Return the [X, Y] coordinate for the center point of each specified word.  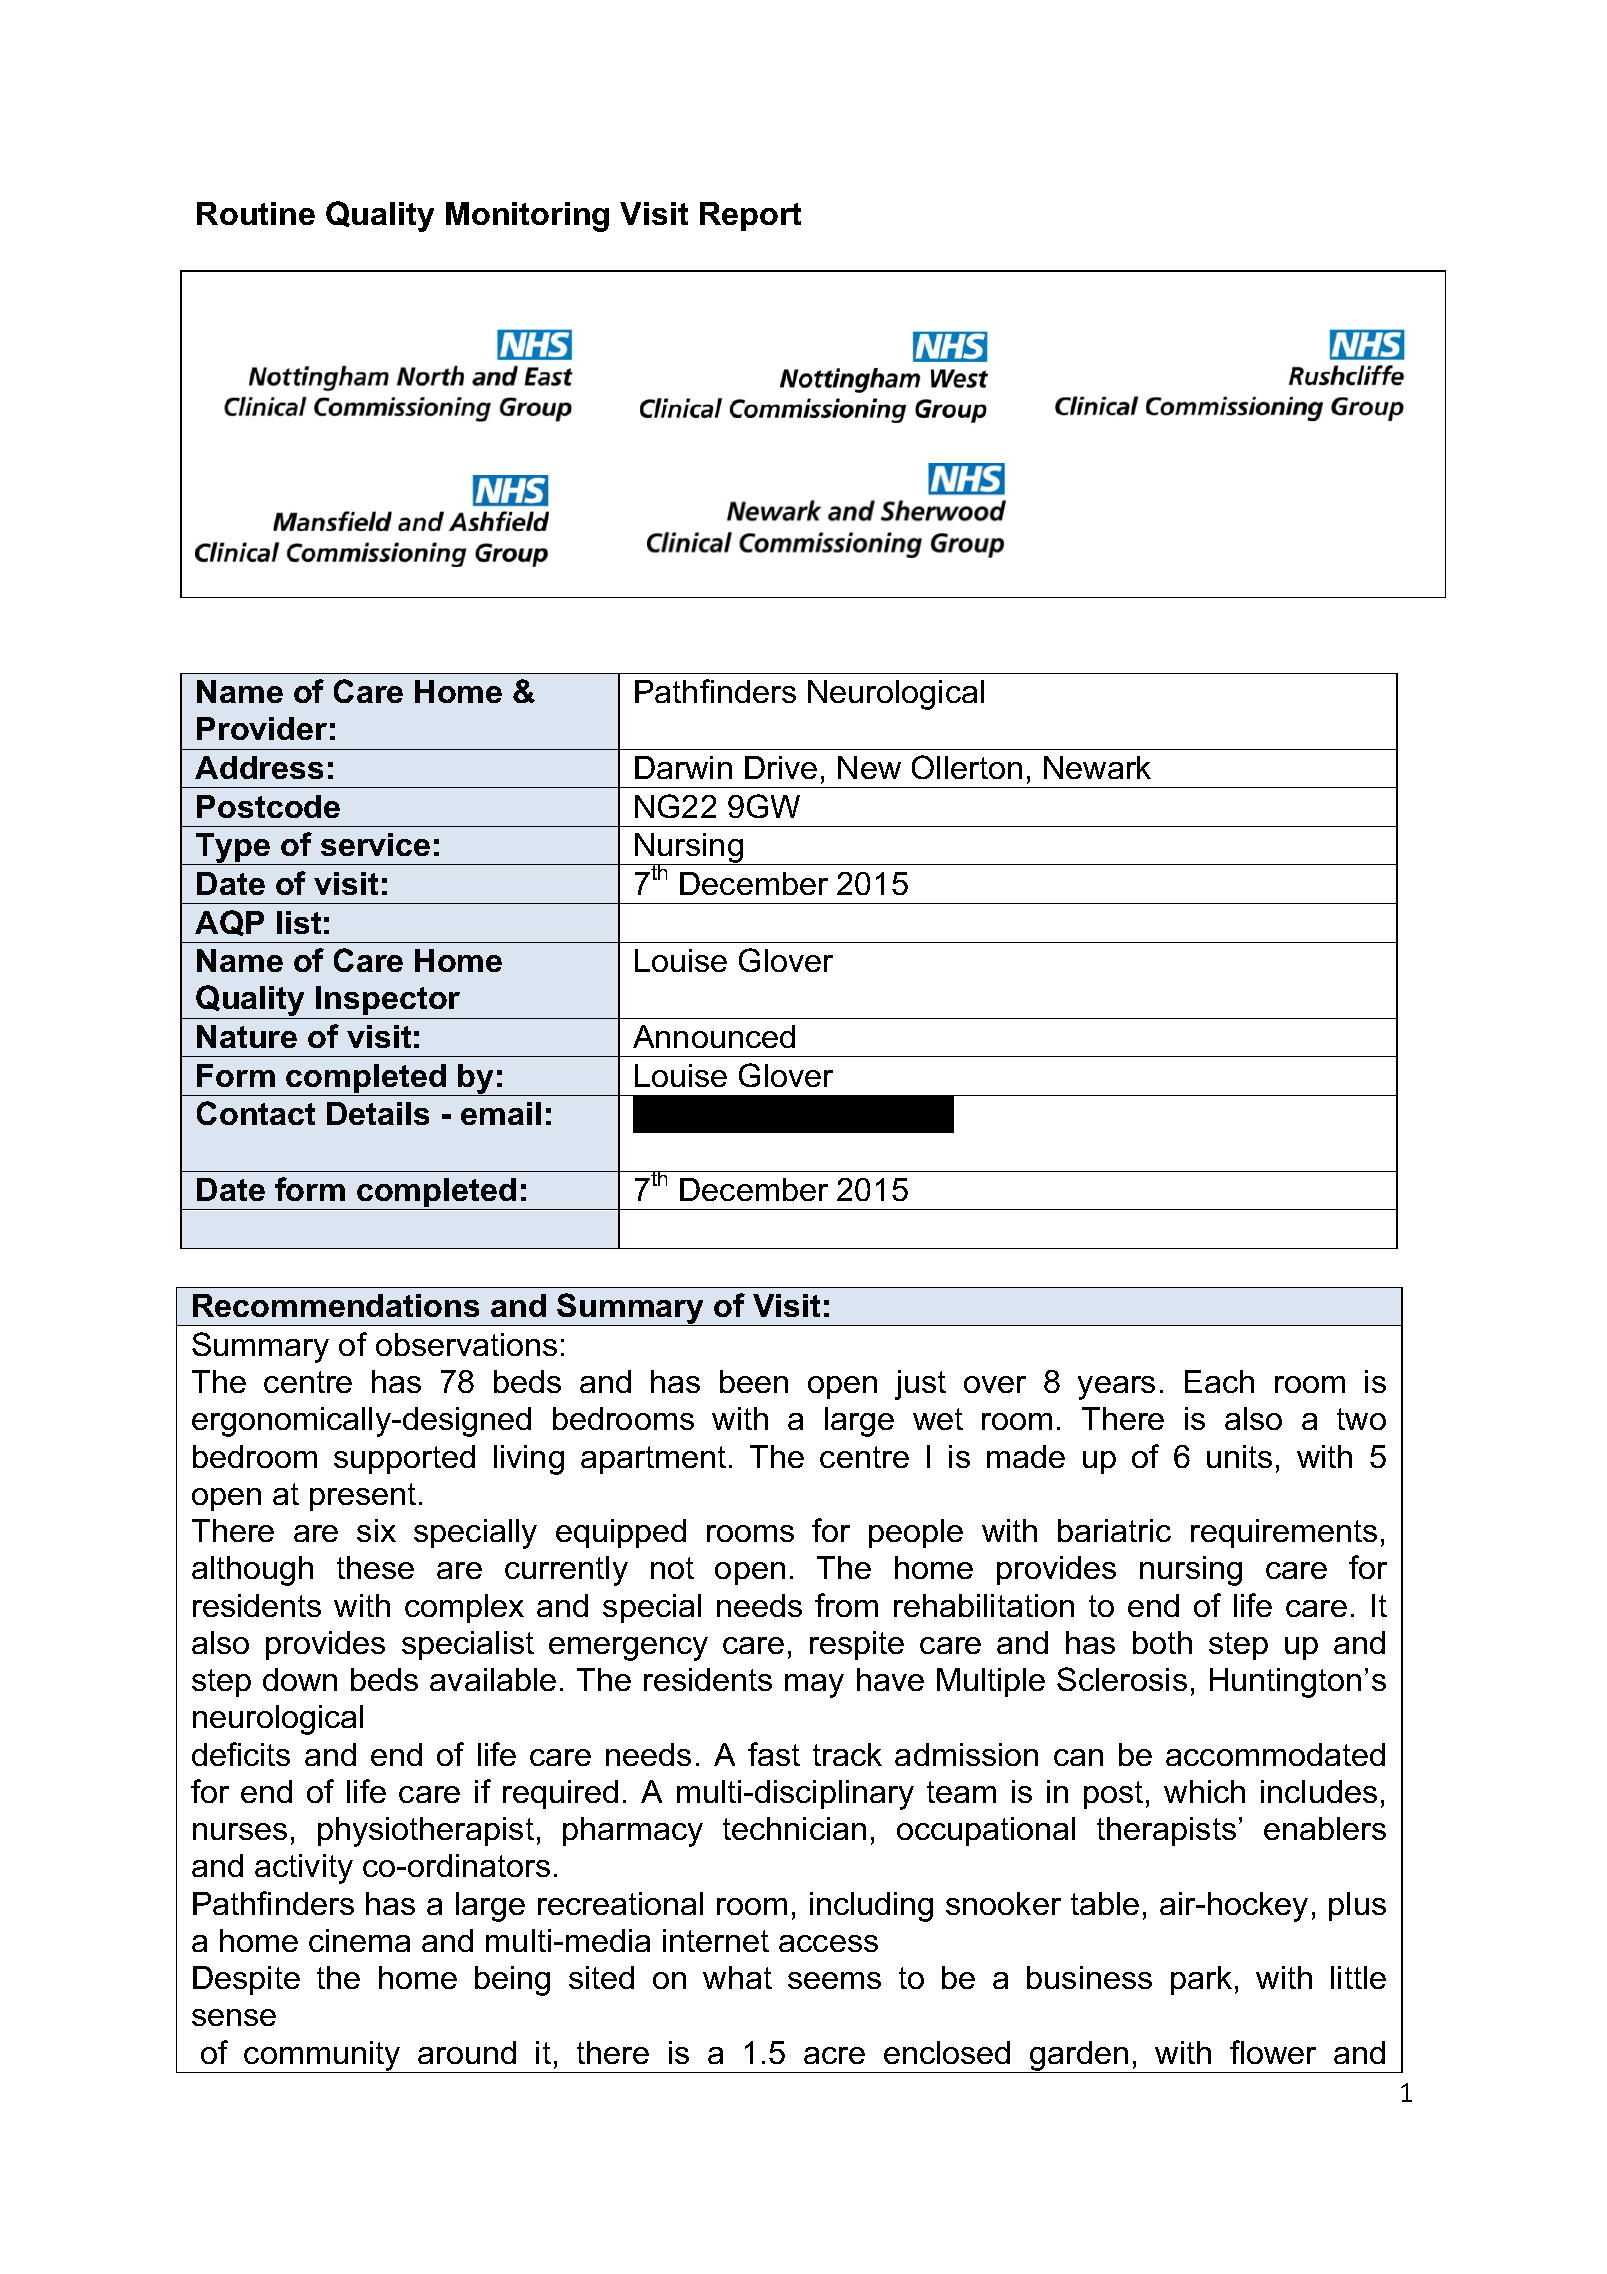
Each [1219, 1381]
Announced [714, 1036]
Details [378, 1113]
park [1201, 1980]
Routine [256, 213]
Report [750, 216]
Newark [1097, 767]
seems [834, 1980]
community [323, 2057]
